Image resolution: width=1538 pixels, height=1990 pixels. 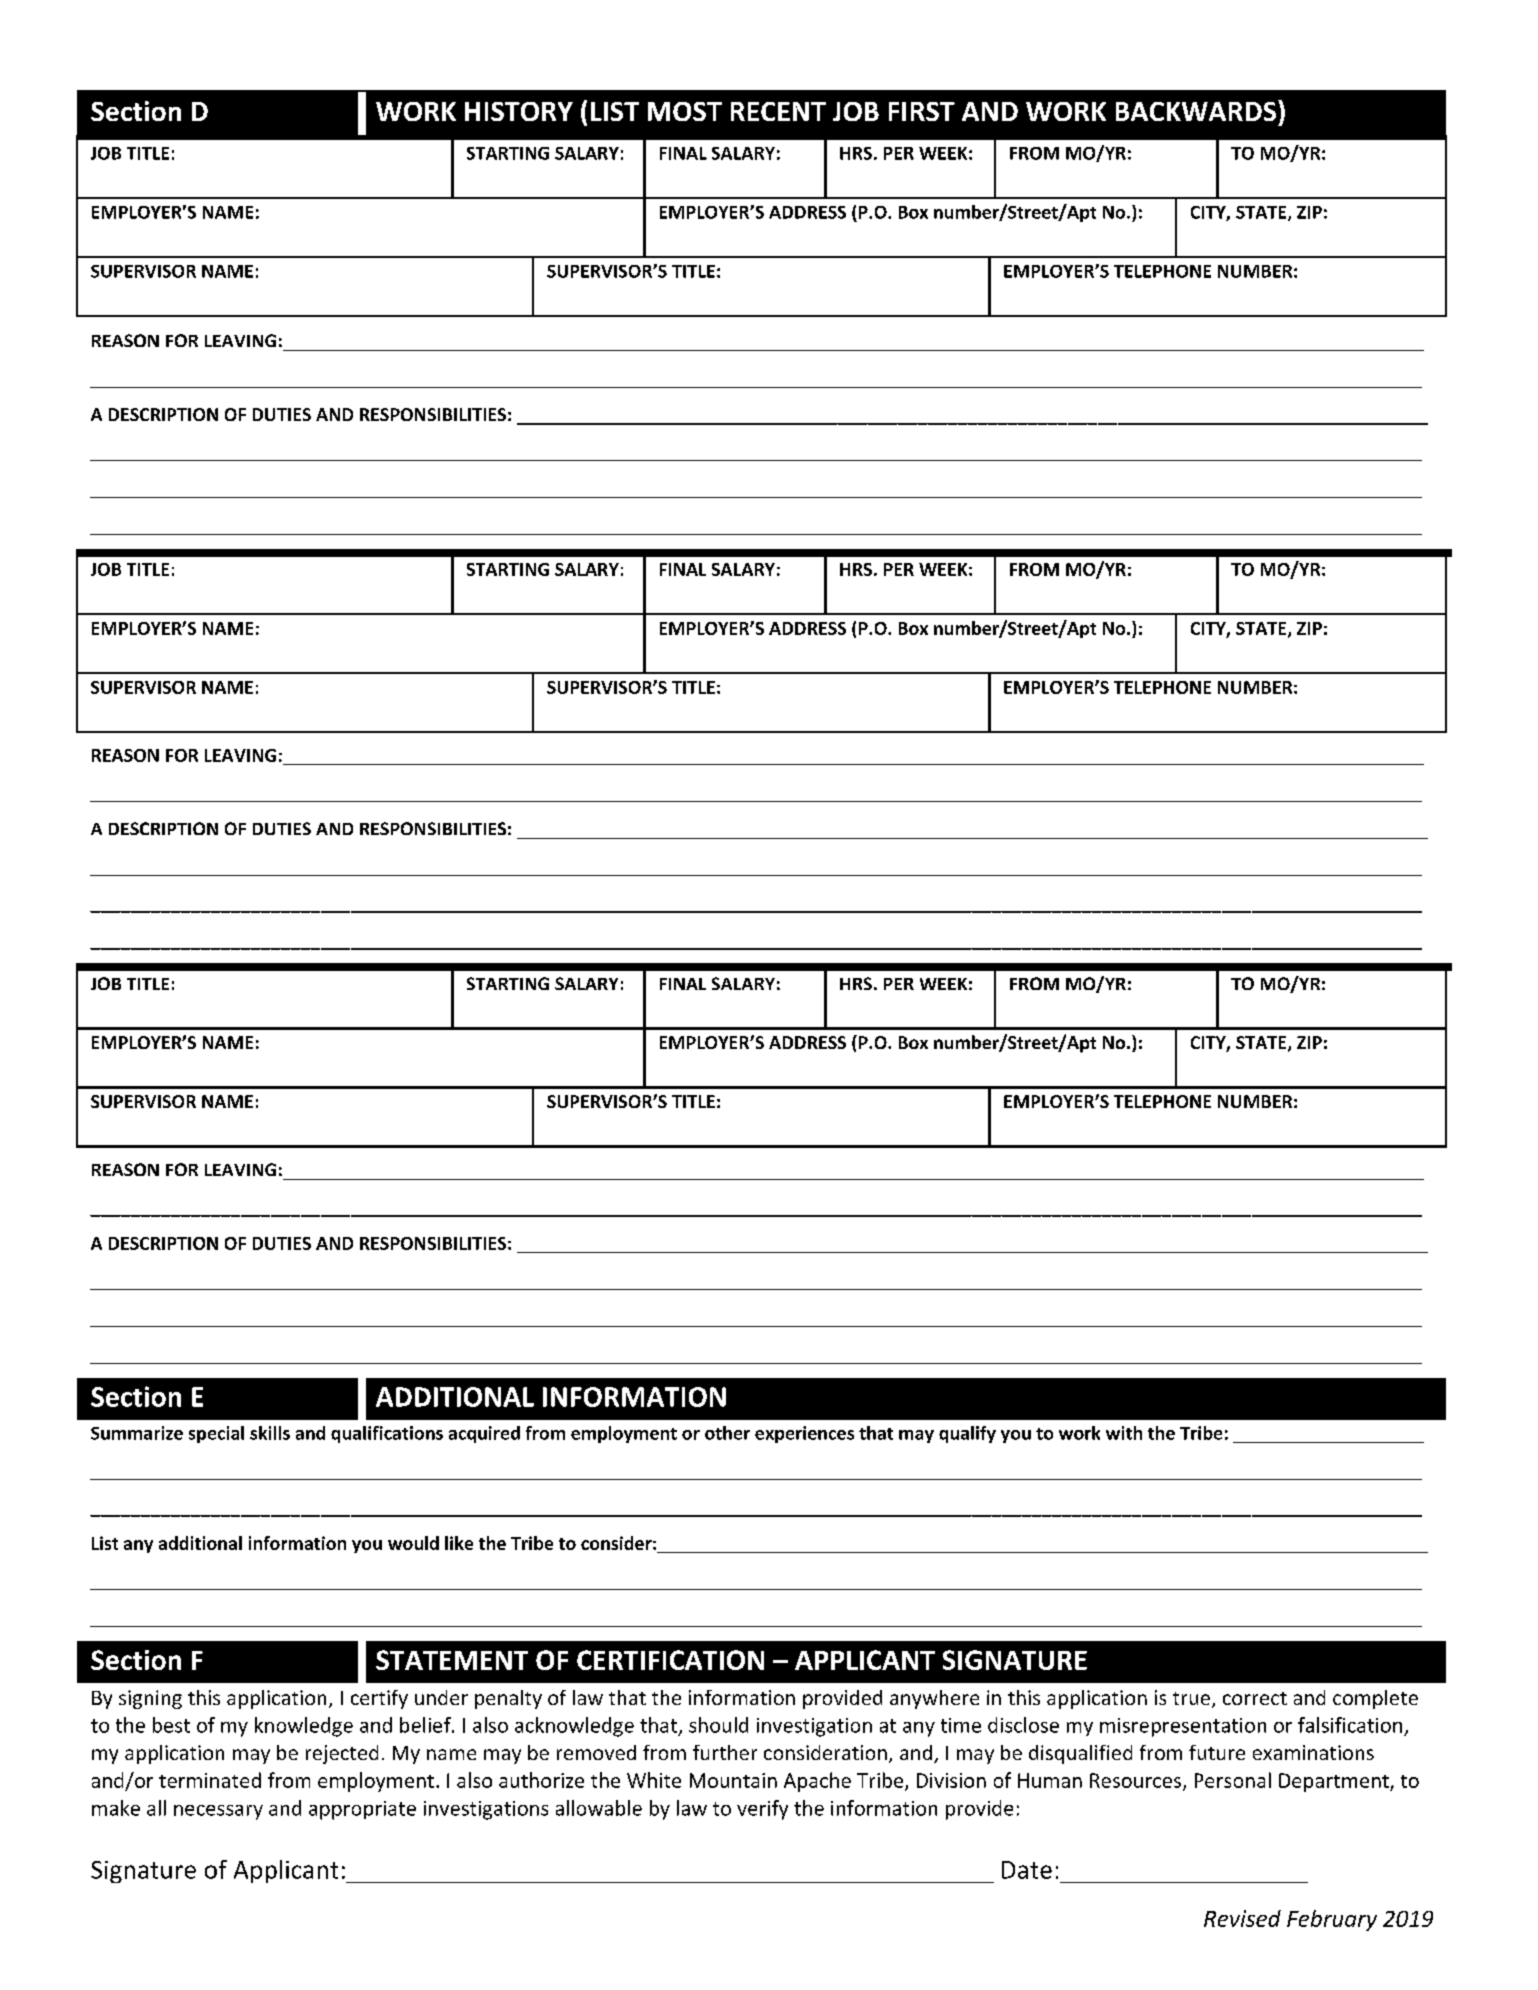 I want to click on RECENT, so click(x=778, y=111).
